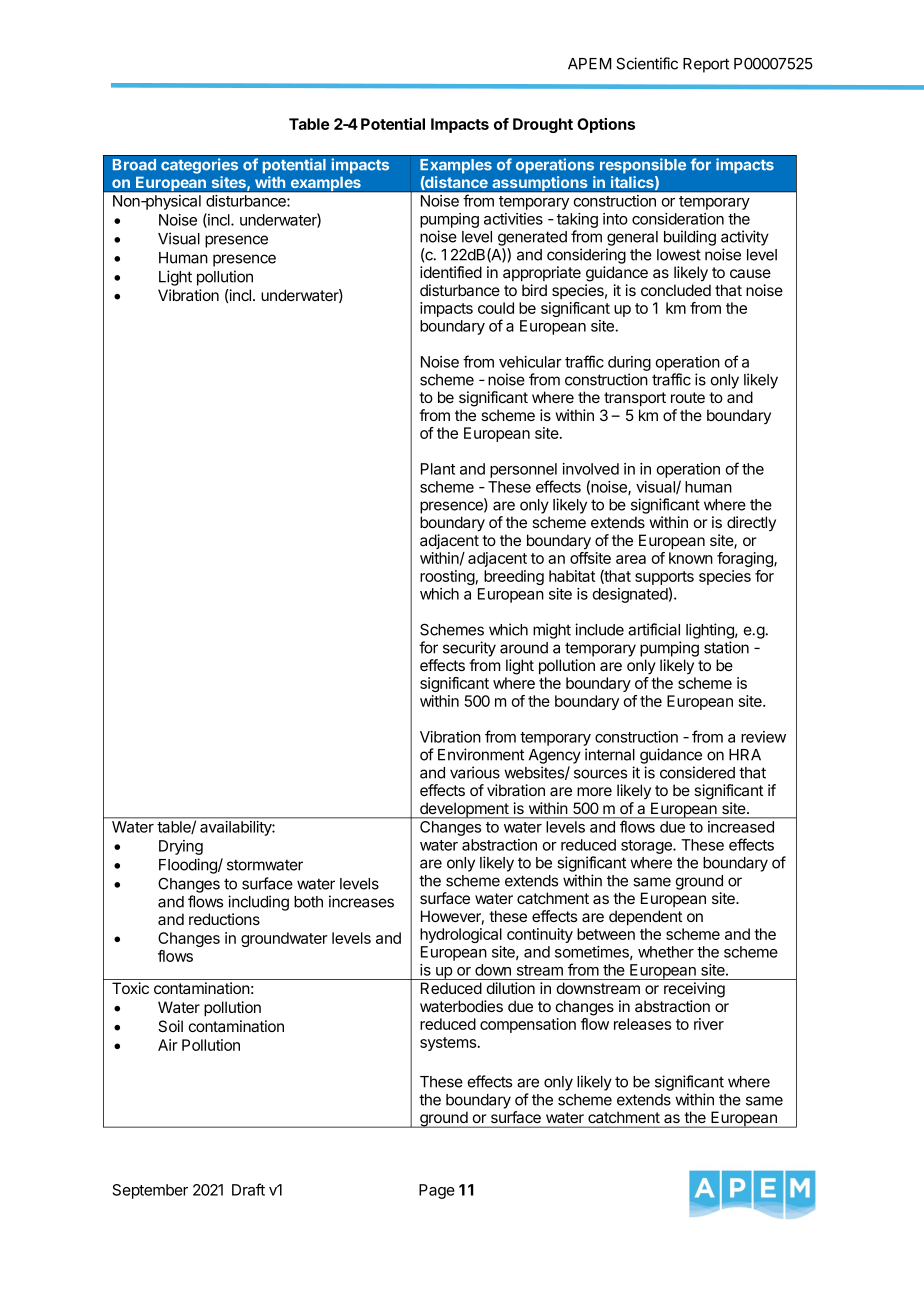 The height and width of the screenshot is (1308, 924). I want to click on development, so click(464, 810).
